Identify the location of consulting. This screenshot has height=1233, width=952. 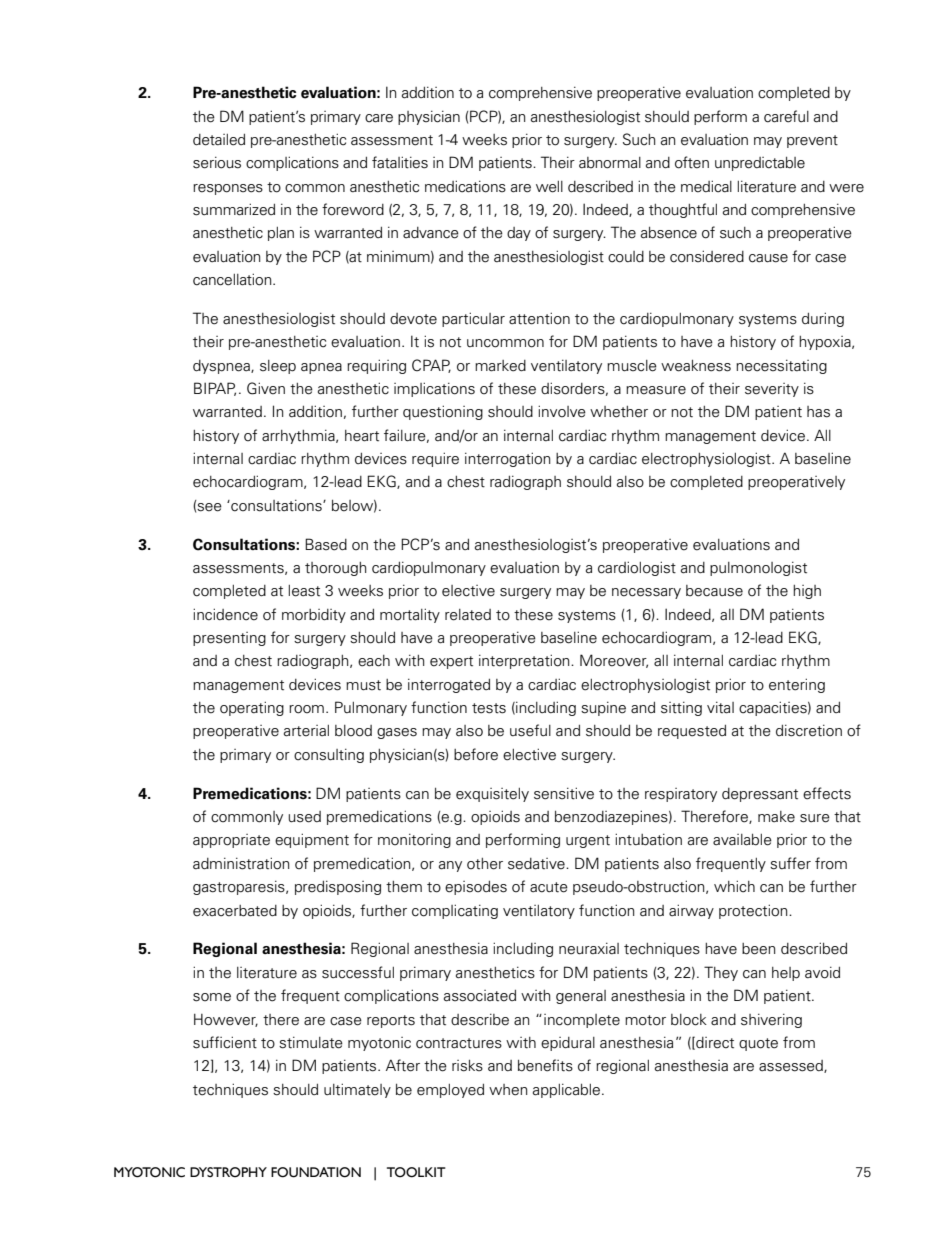
(329, 755).
